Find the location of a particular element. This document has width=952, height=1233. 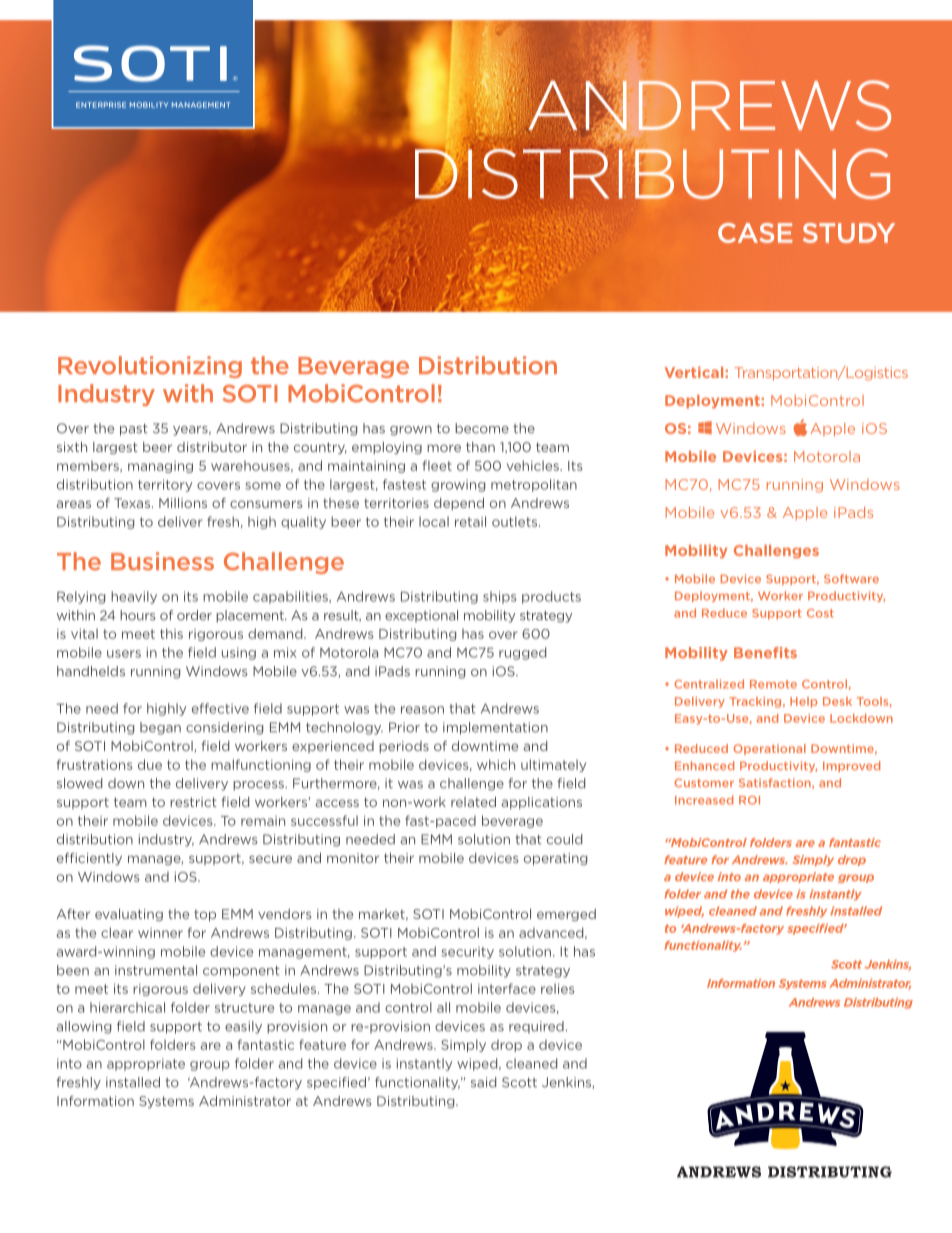

relies is located at coordinates (558, 988).
